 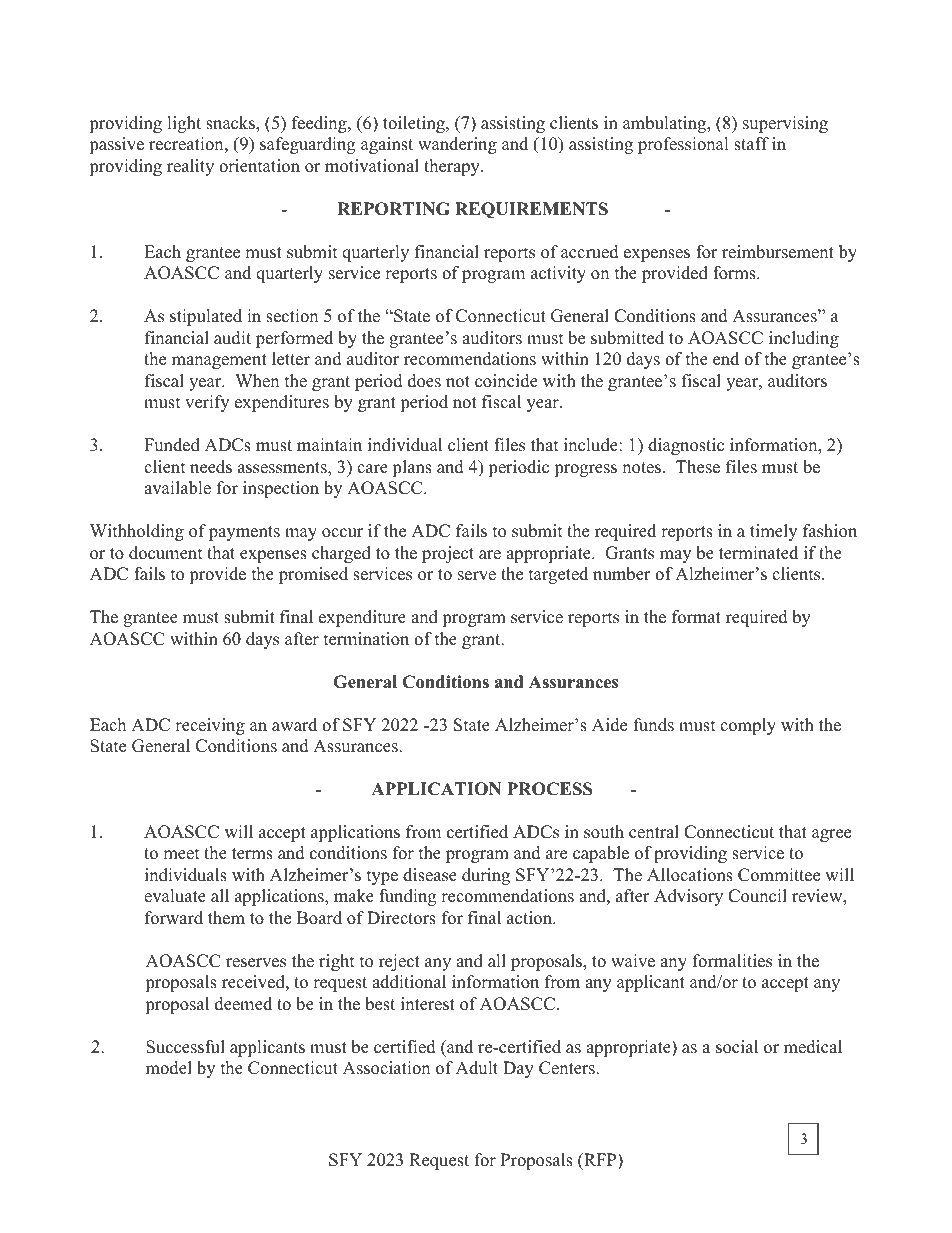 What do you see at coordinates (506, 381) in the page?
I see `coincide` at bounding box center [506, 381].
